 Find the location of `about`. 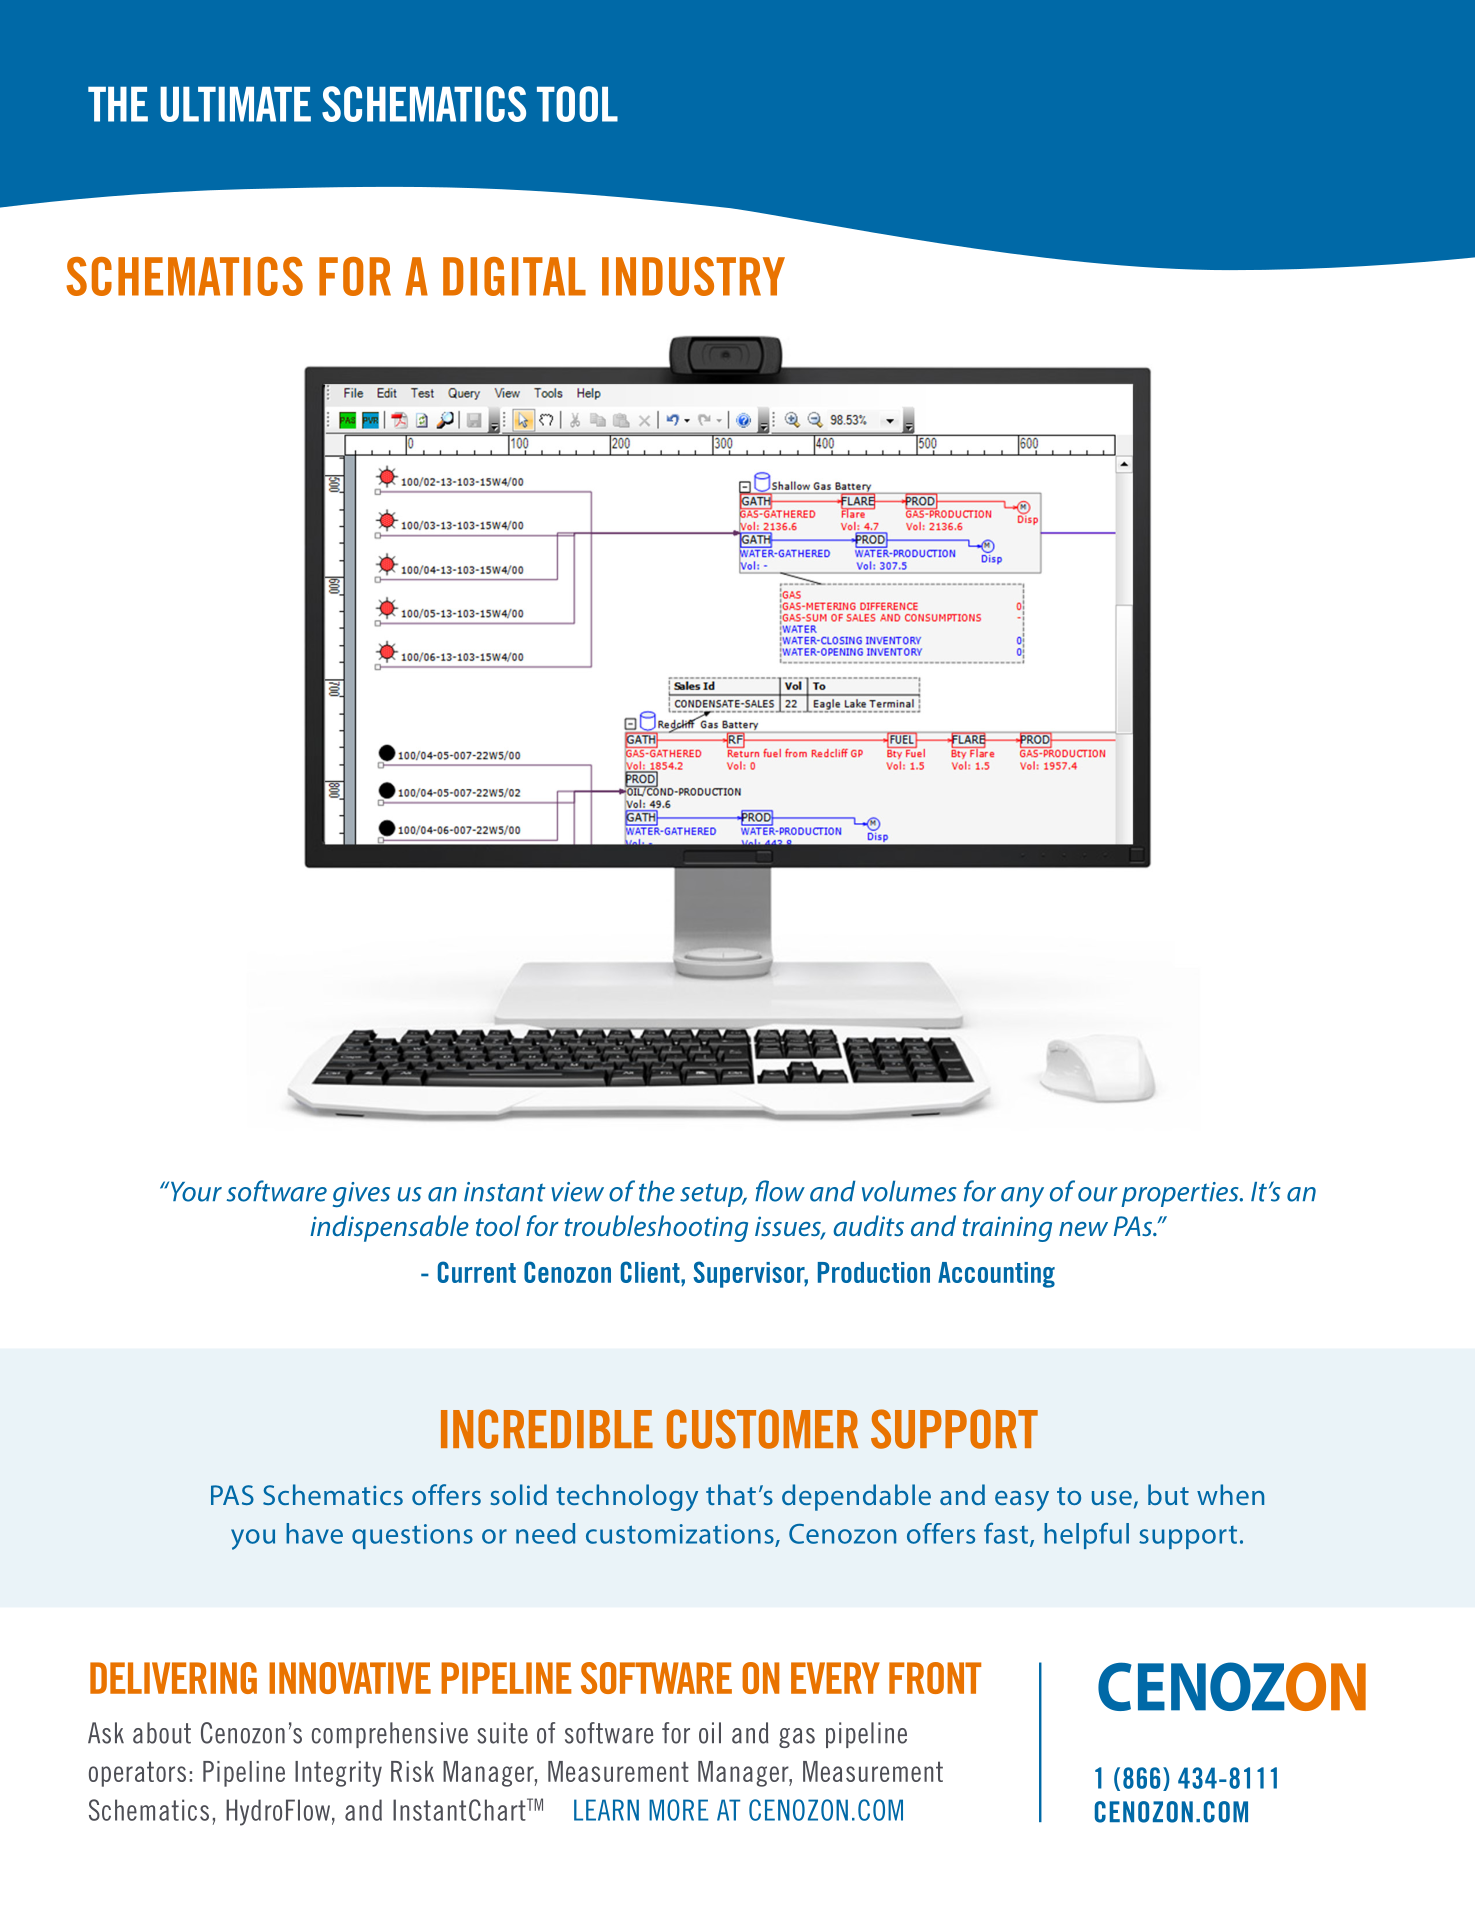

about is located at coordinates (162, 1733).
